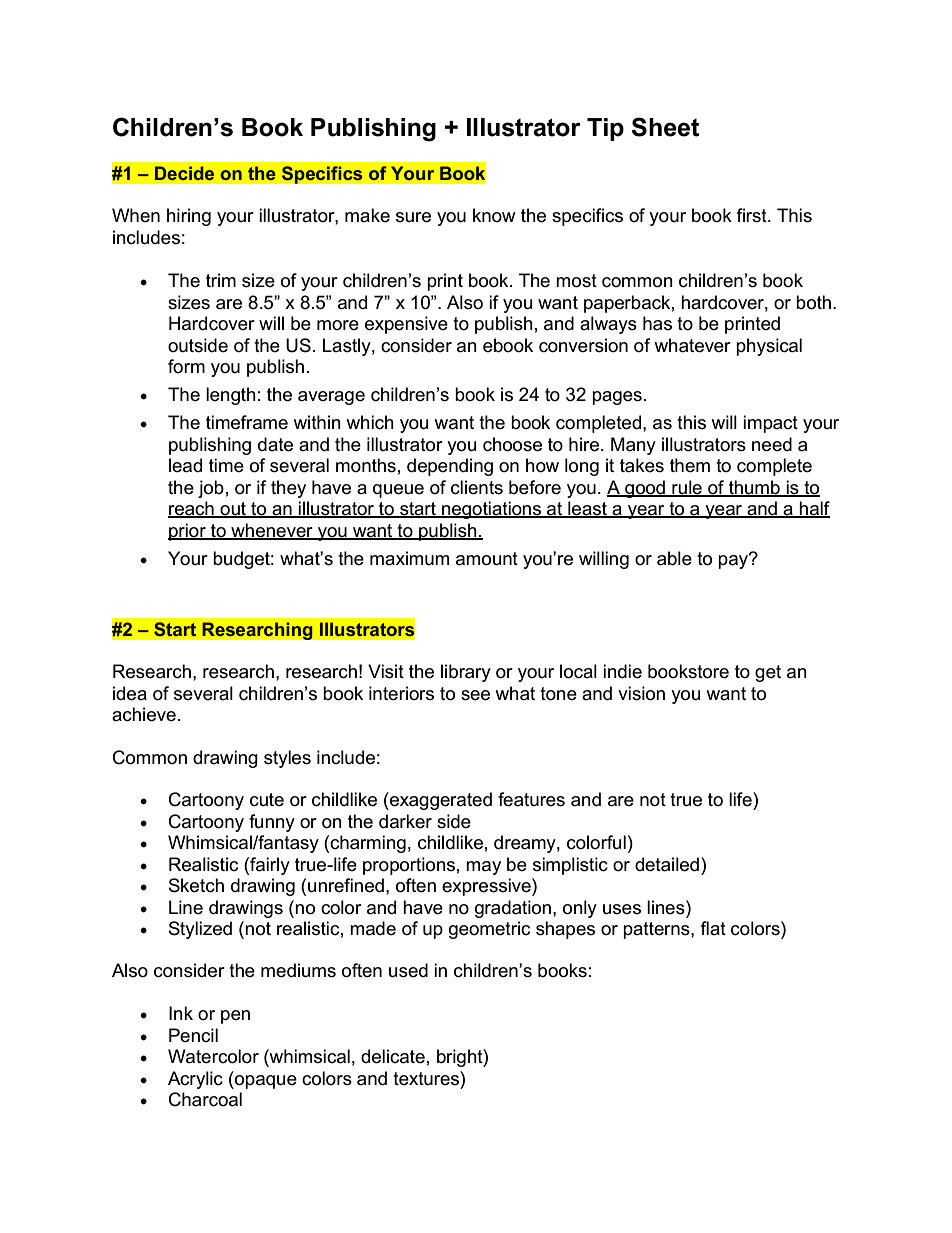  Describe the element at coordinates (674, 558) in the image. I see `able` at that location.
